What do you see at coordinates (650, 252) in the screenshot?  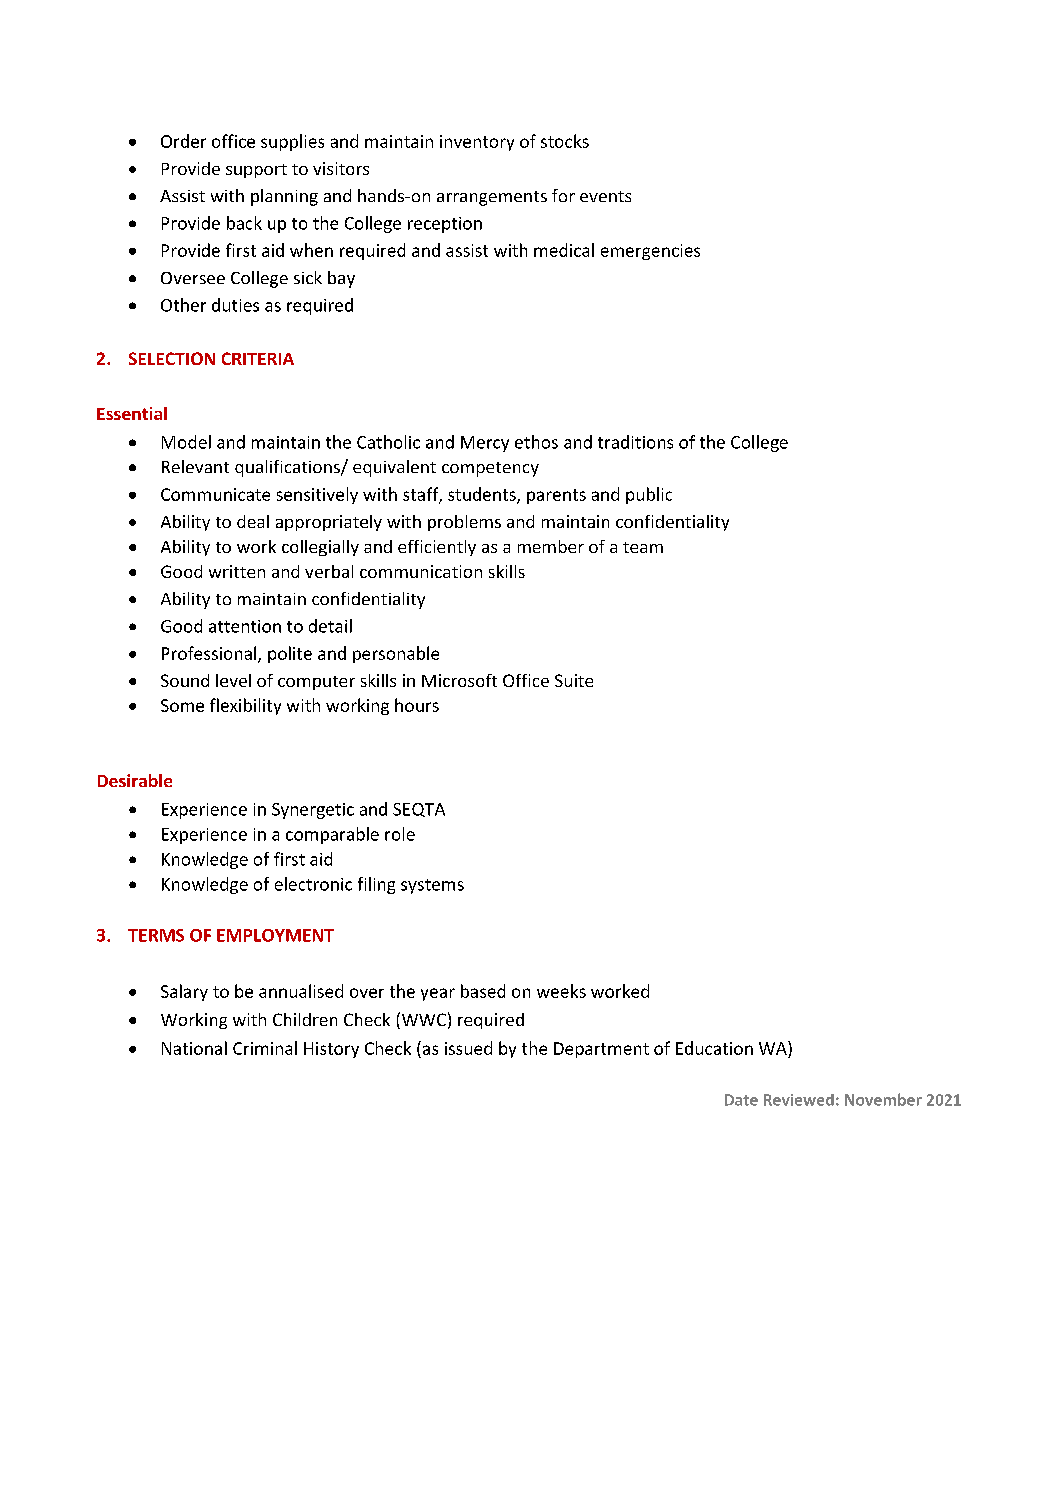 I see `emergencies` at bounding box center [650, 252].
